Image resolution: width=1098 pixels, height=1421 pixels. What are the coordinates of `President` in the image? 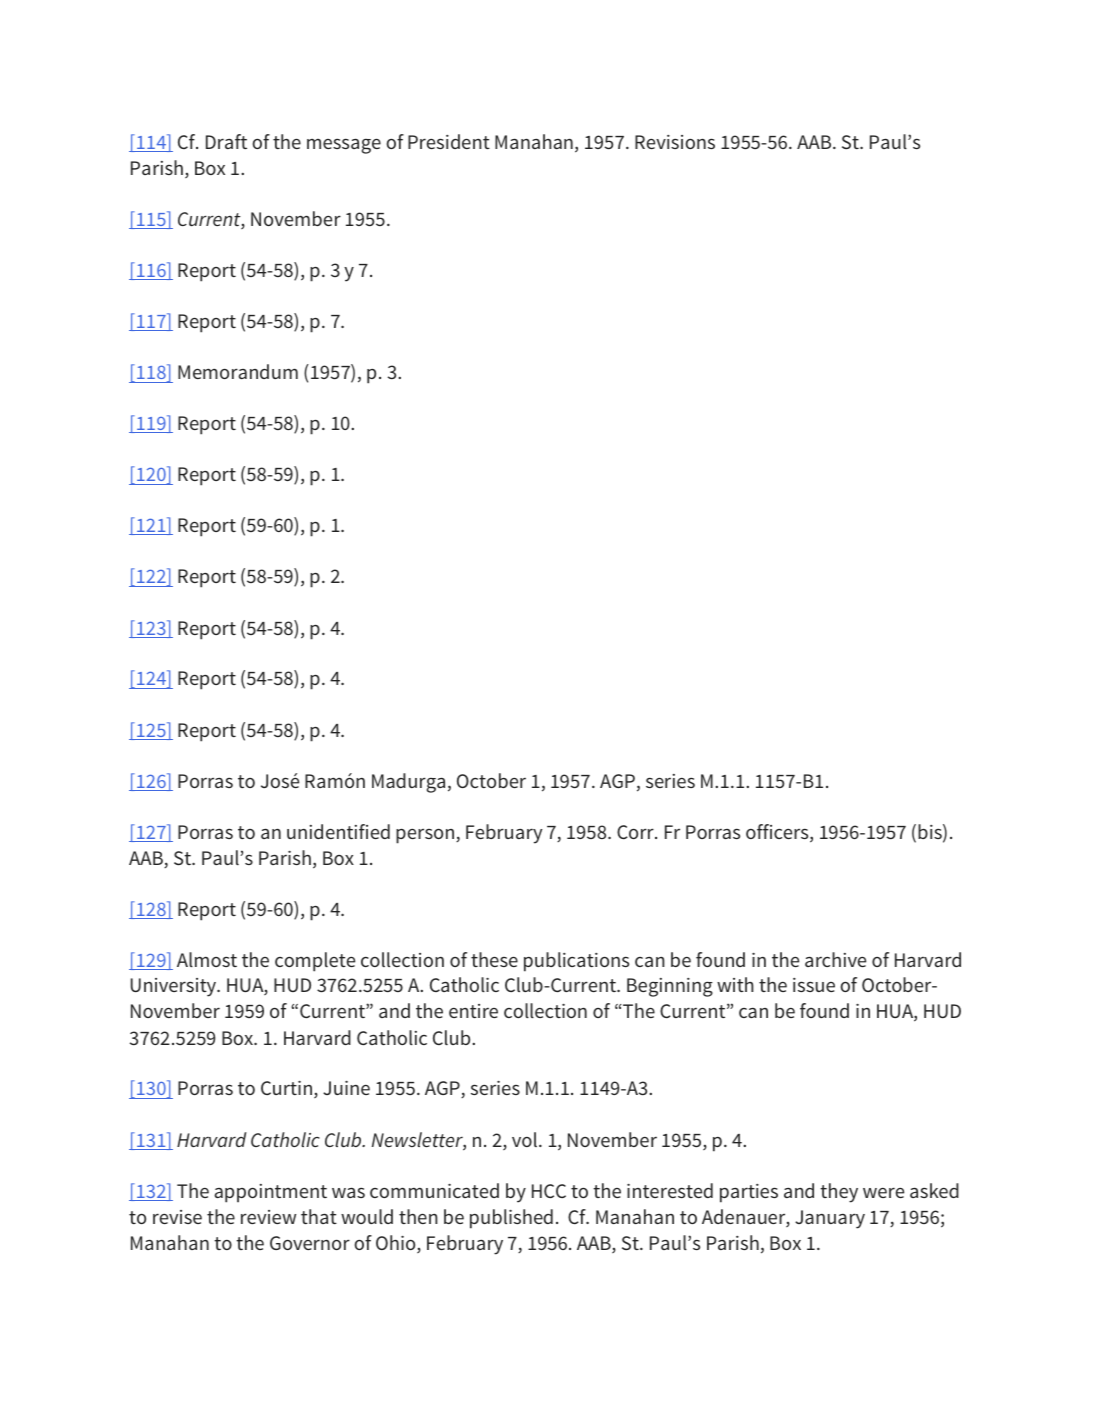 It's located at (449, 141).
